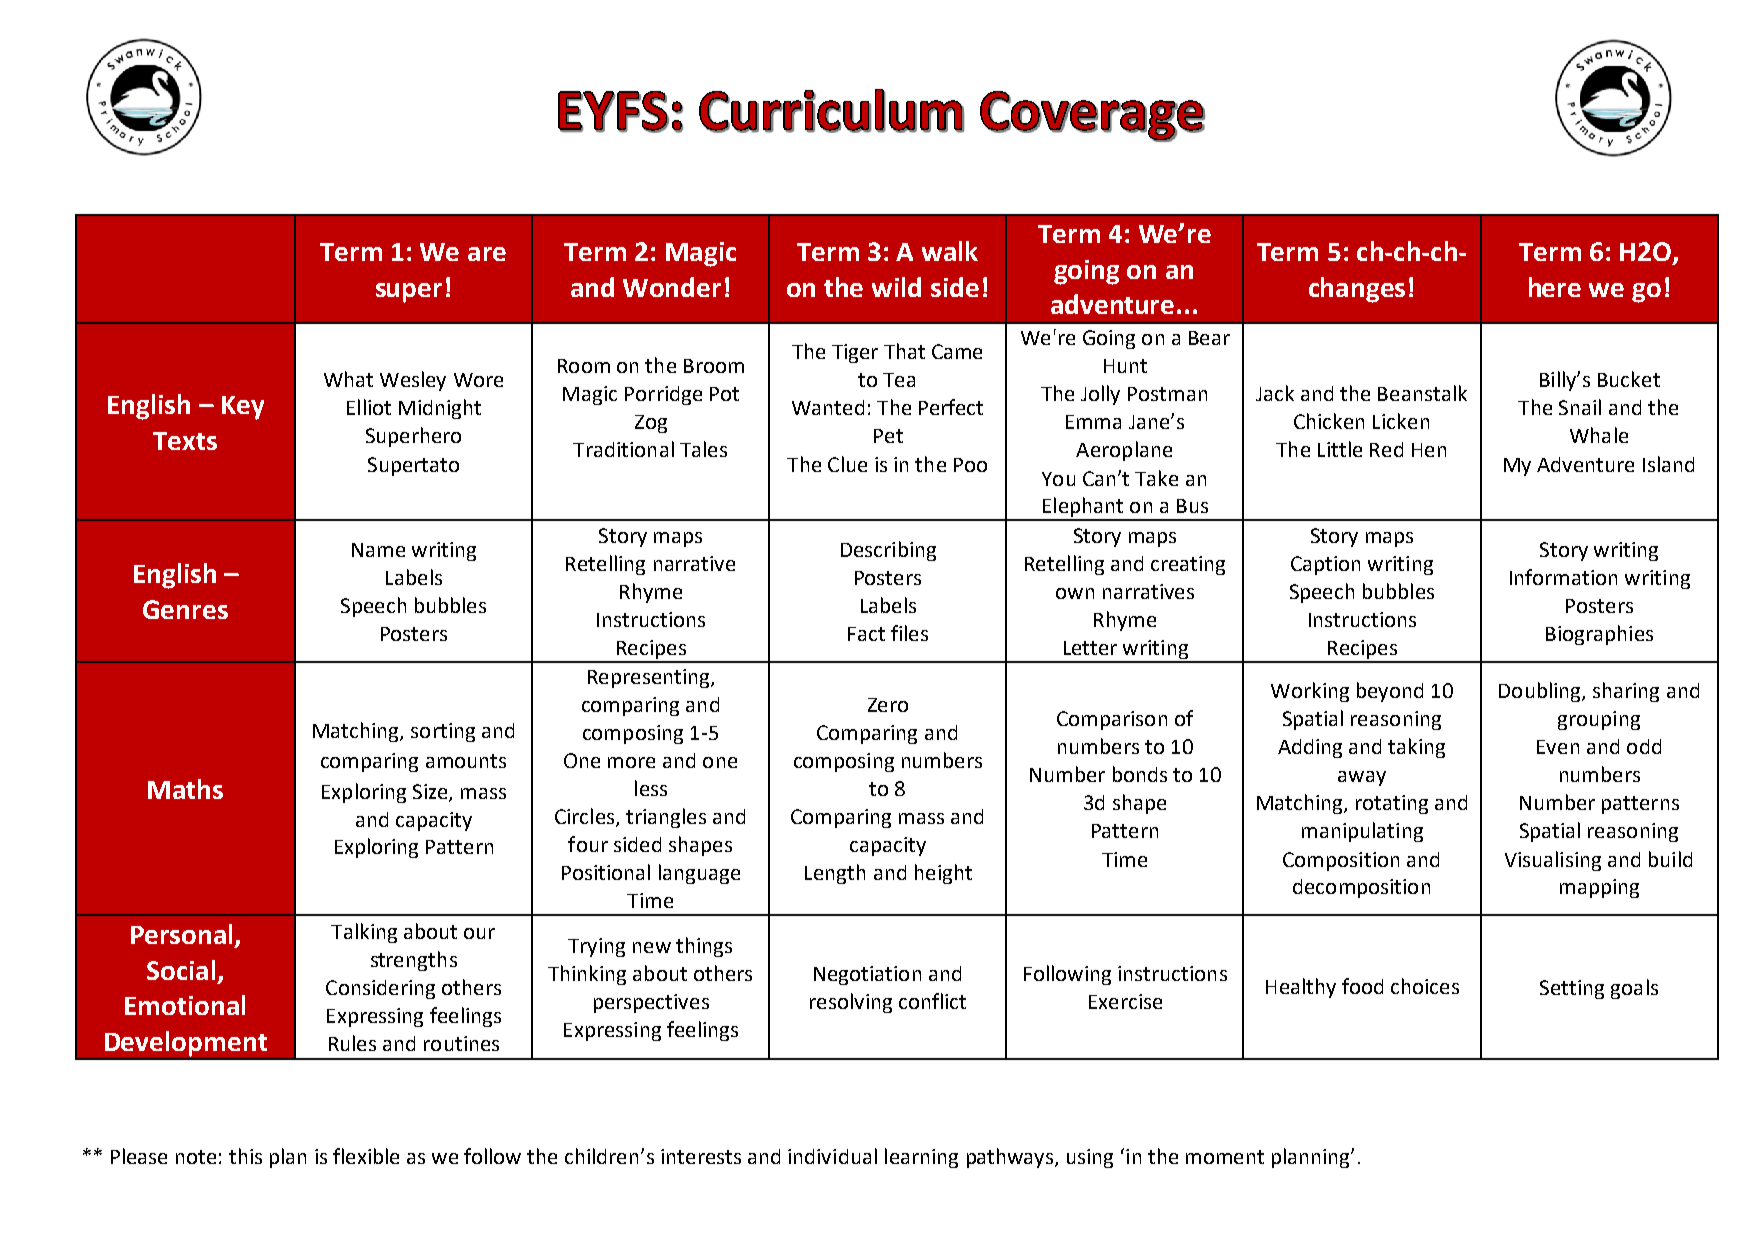 The height and width of the document is (1244, 1760). Describe the element at coordinates (1225, 1157) in the document. I see `moment` at that location.
